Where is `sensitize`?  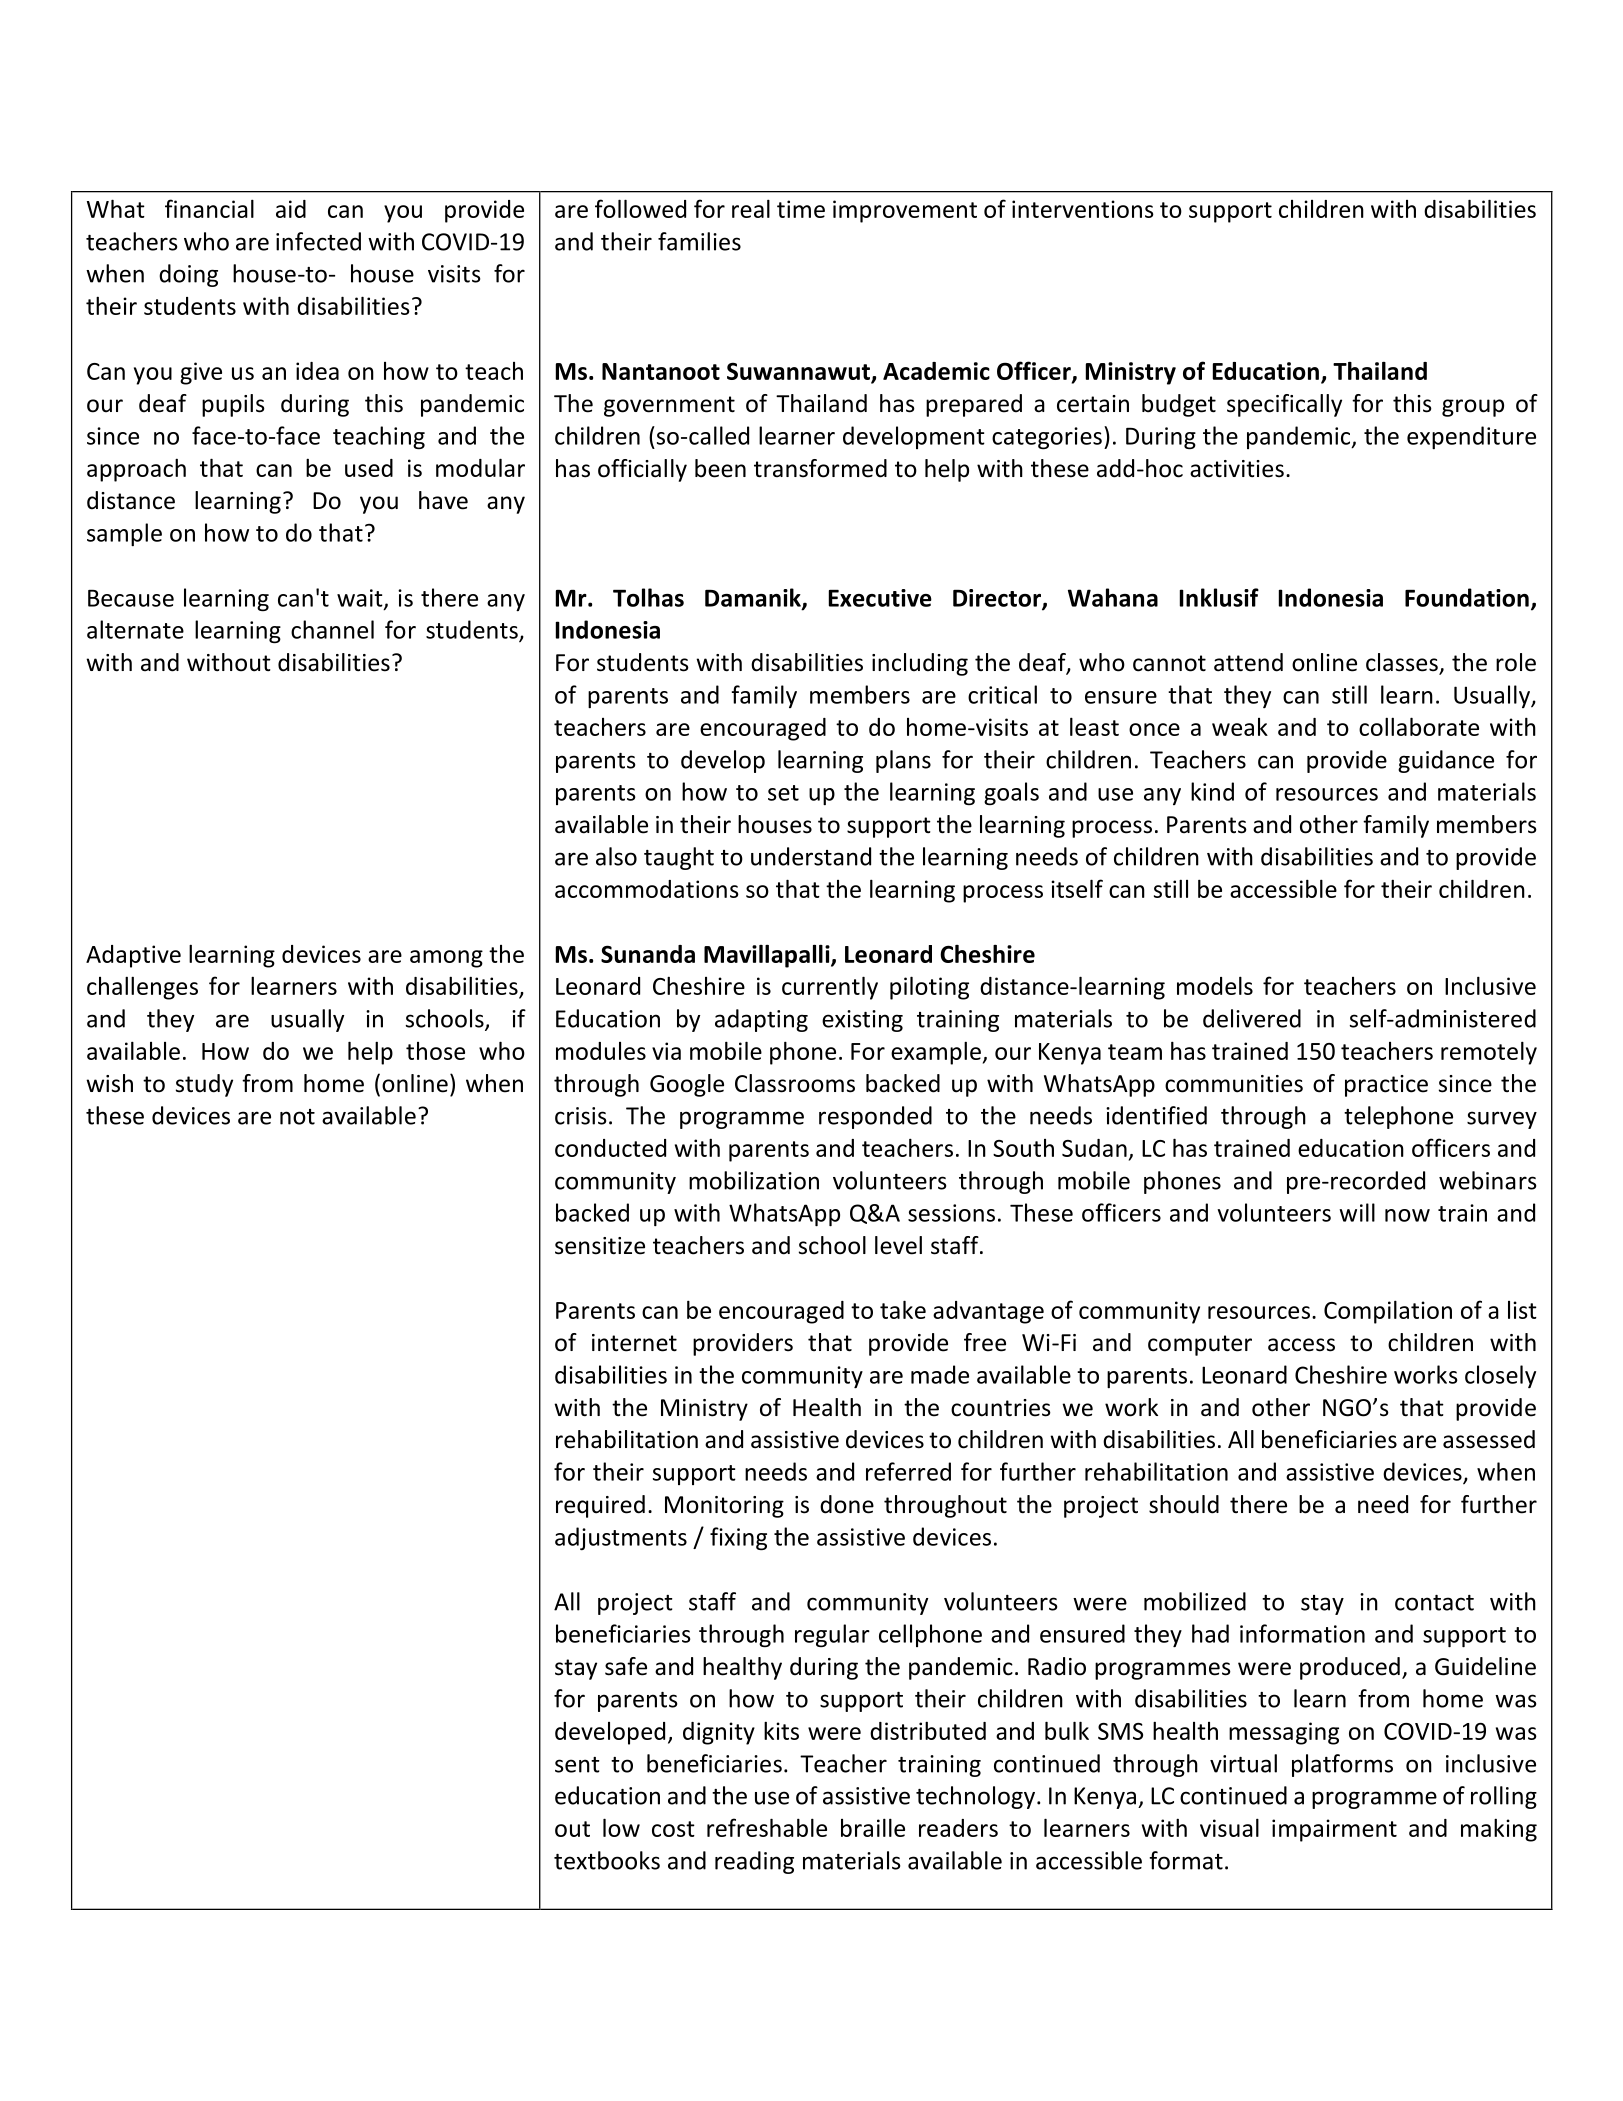 sensitize is located at coordinates (600, 1246).
